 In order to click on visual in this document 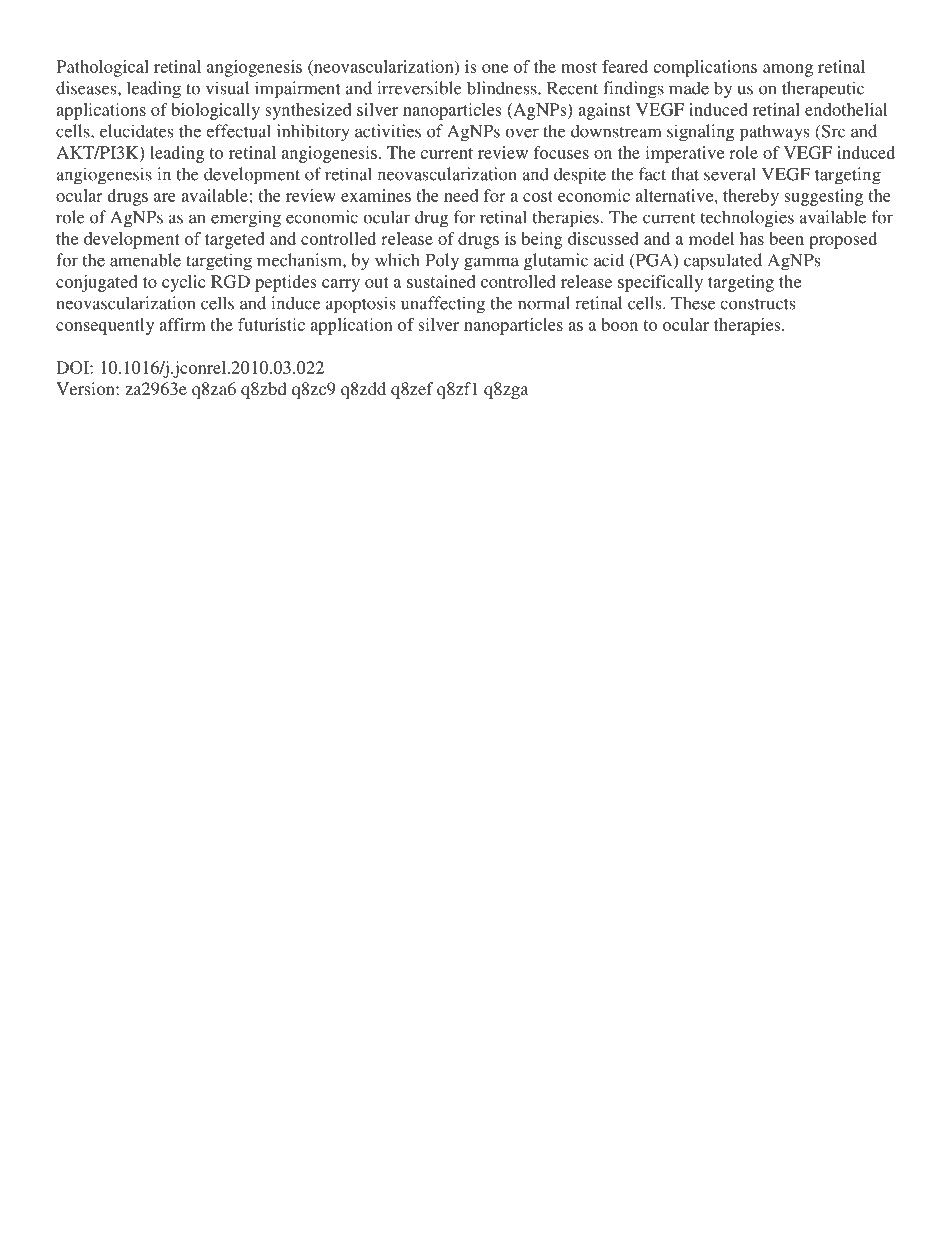, I will do `click(227, 88)`.
